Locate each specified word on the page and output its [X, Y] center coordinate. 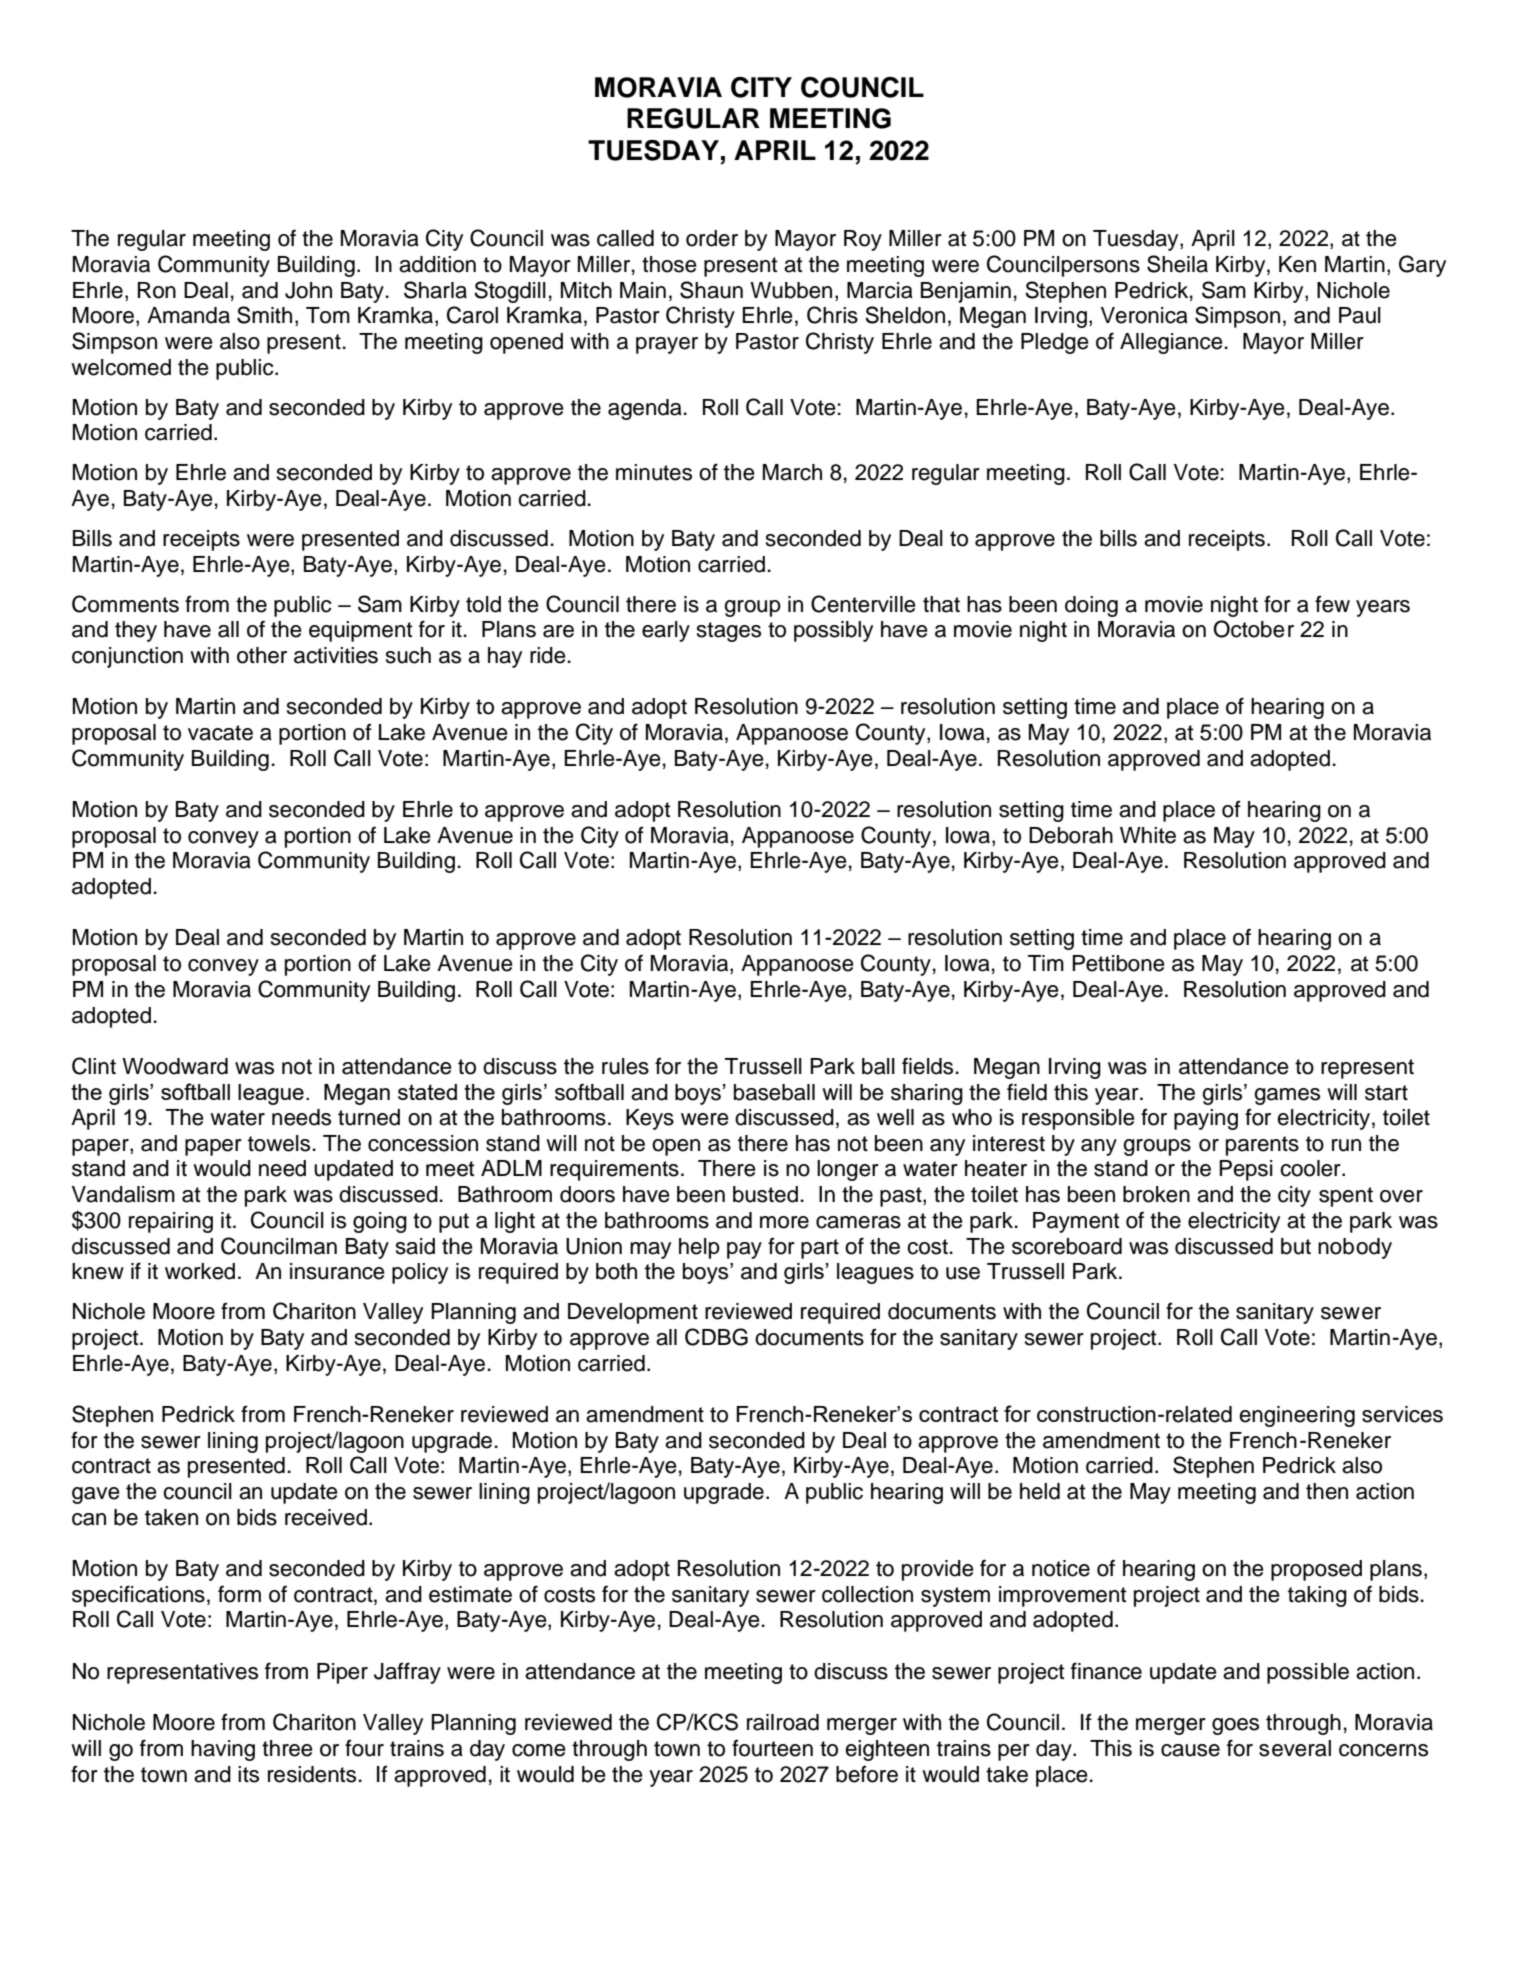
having [223, 1750]
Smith [264, 315]
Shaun [711, 290]
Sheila [1177, 264]
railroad [783, 1722]
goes [1235, 1726]
